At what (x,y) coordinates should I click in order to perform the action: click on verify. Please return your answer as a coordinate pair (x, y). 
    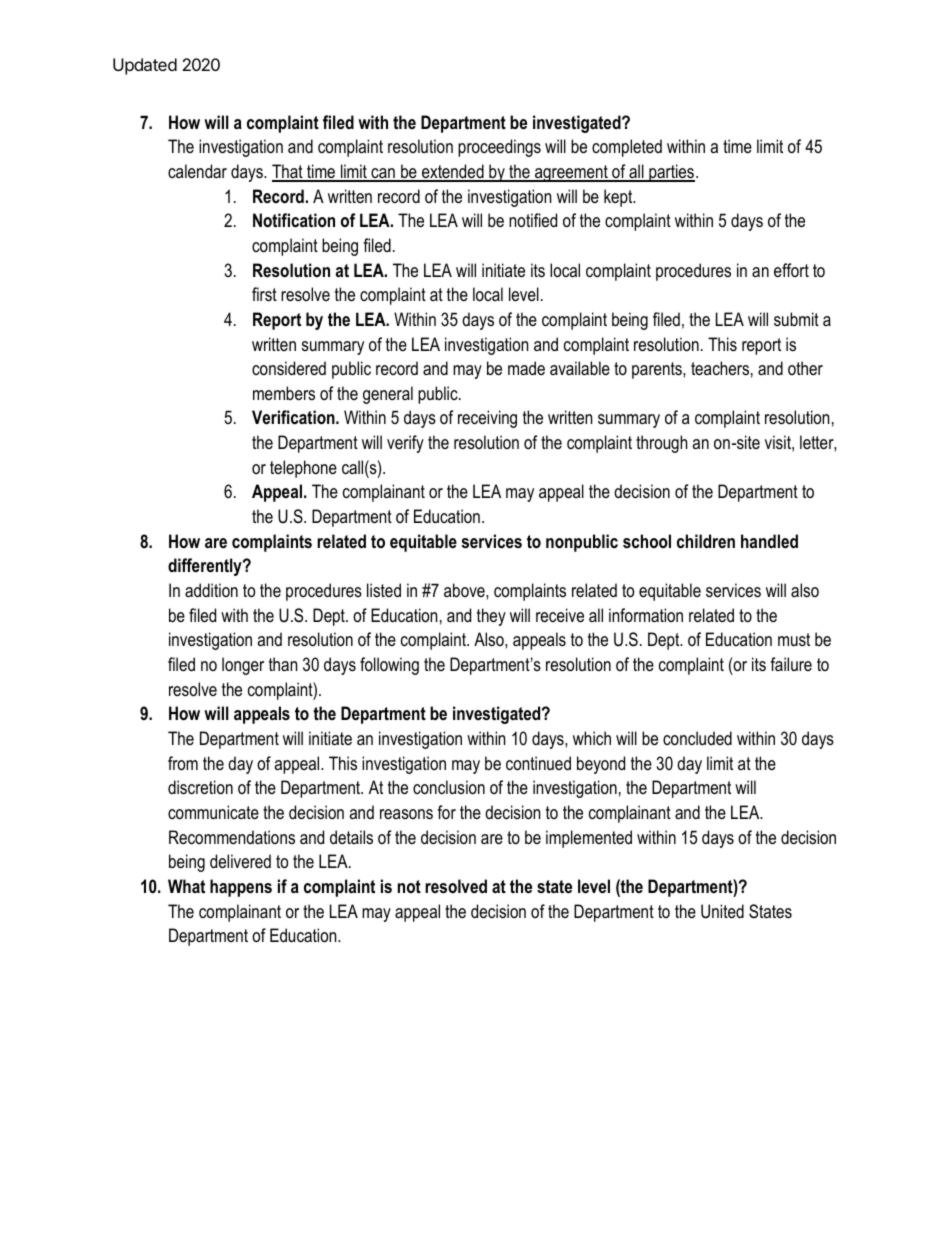
    Looking at the image, I should click on (405, 444).
